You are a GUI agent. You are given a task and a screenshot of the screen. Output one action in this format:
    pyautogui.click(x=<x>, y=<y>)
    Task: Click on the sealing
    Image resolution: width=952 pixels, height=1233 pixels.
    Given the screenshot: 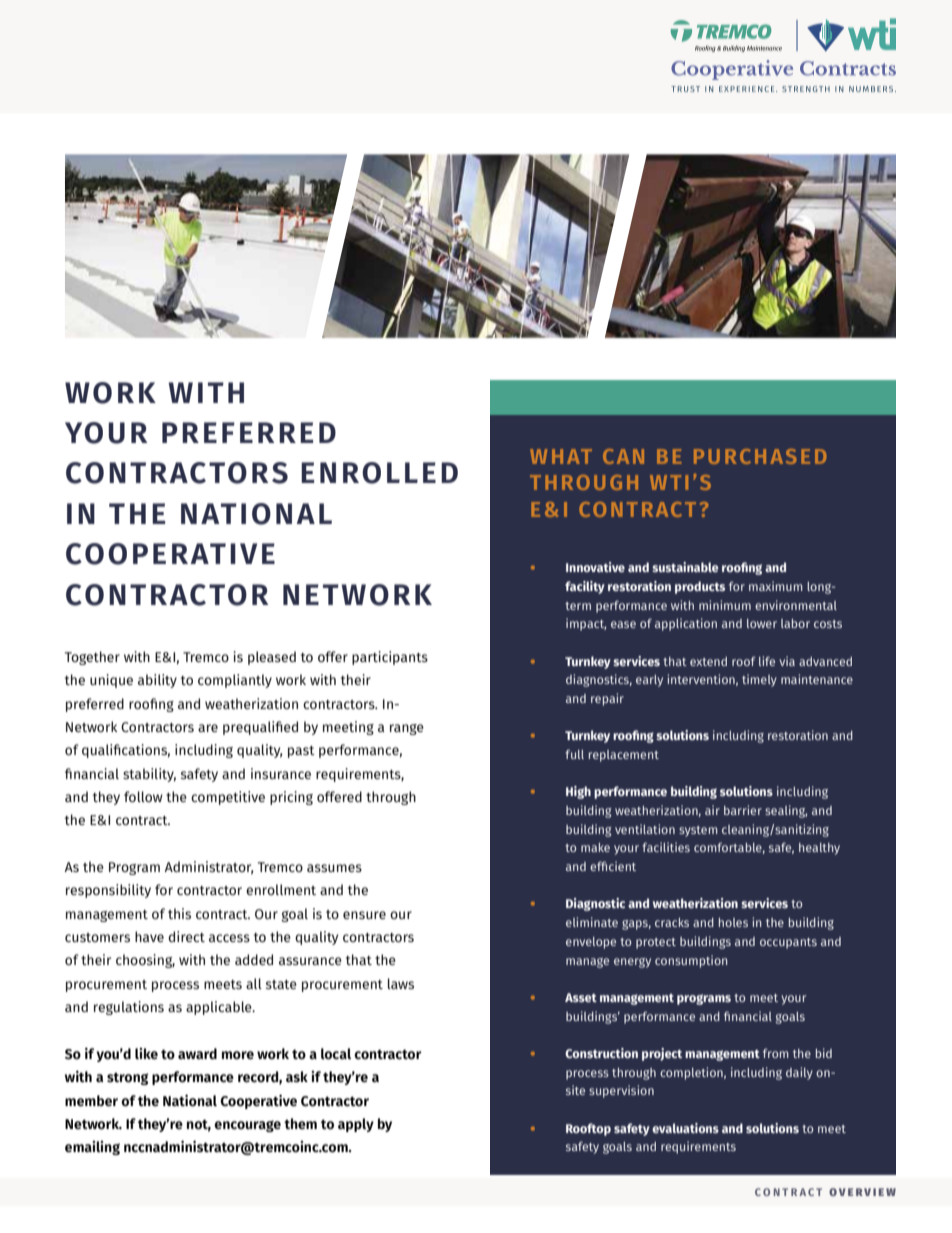 What is the action you would take?
    pyautogui.click(x=786, y=811)
